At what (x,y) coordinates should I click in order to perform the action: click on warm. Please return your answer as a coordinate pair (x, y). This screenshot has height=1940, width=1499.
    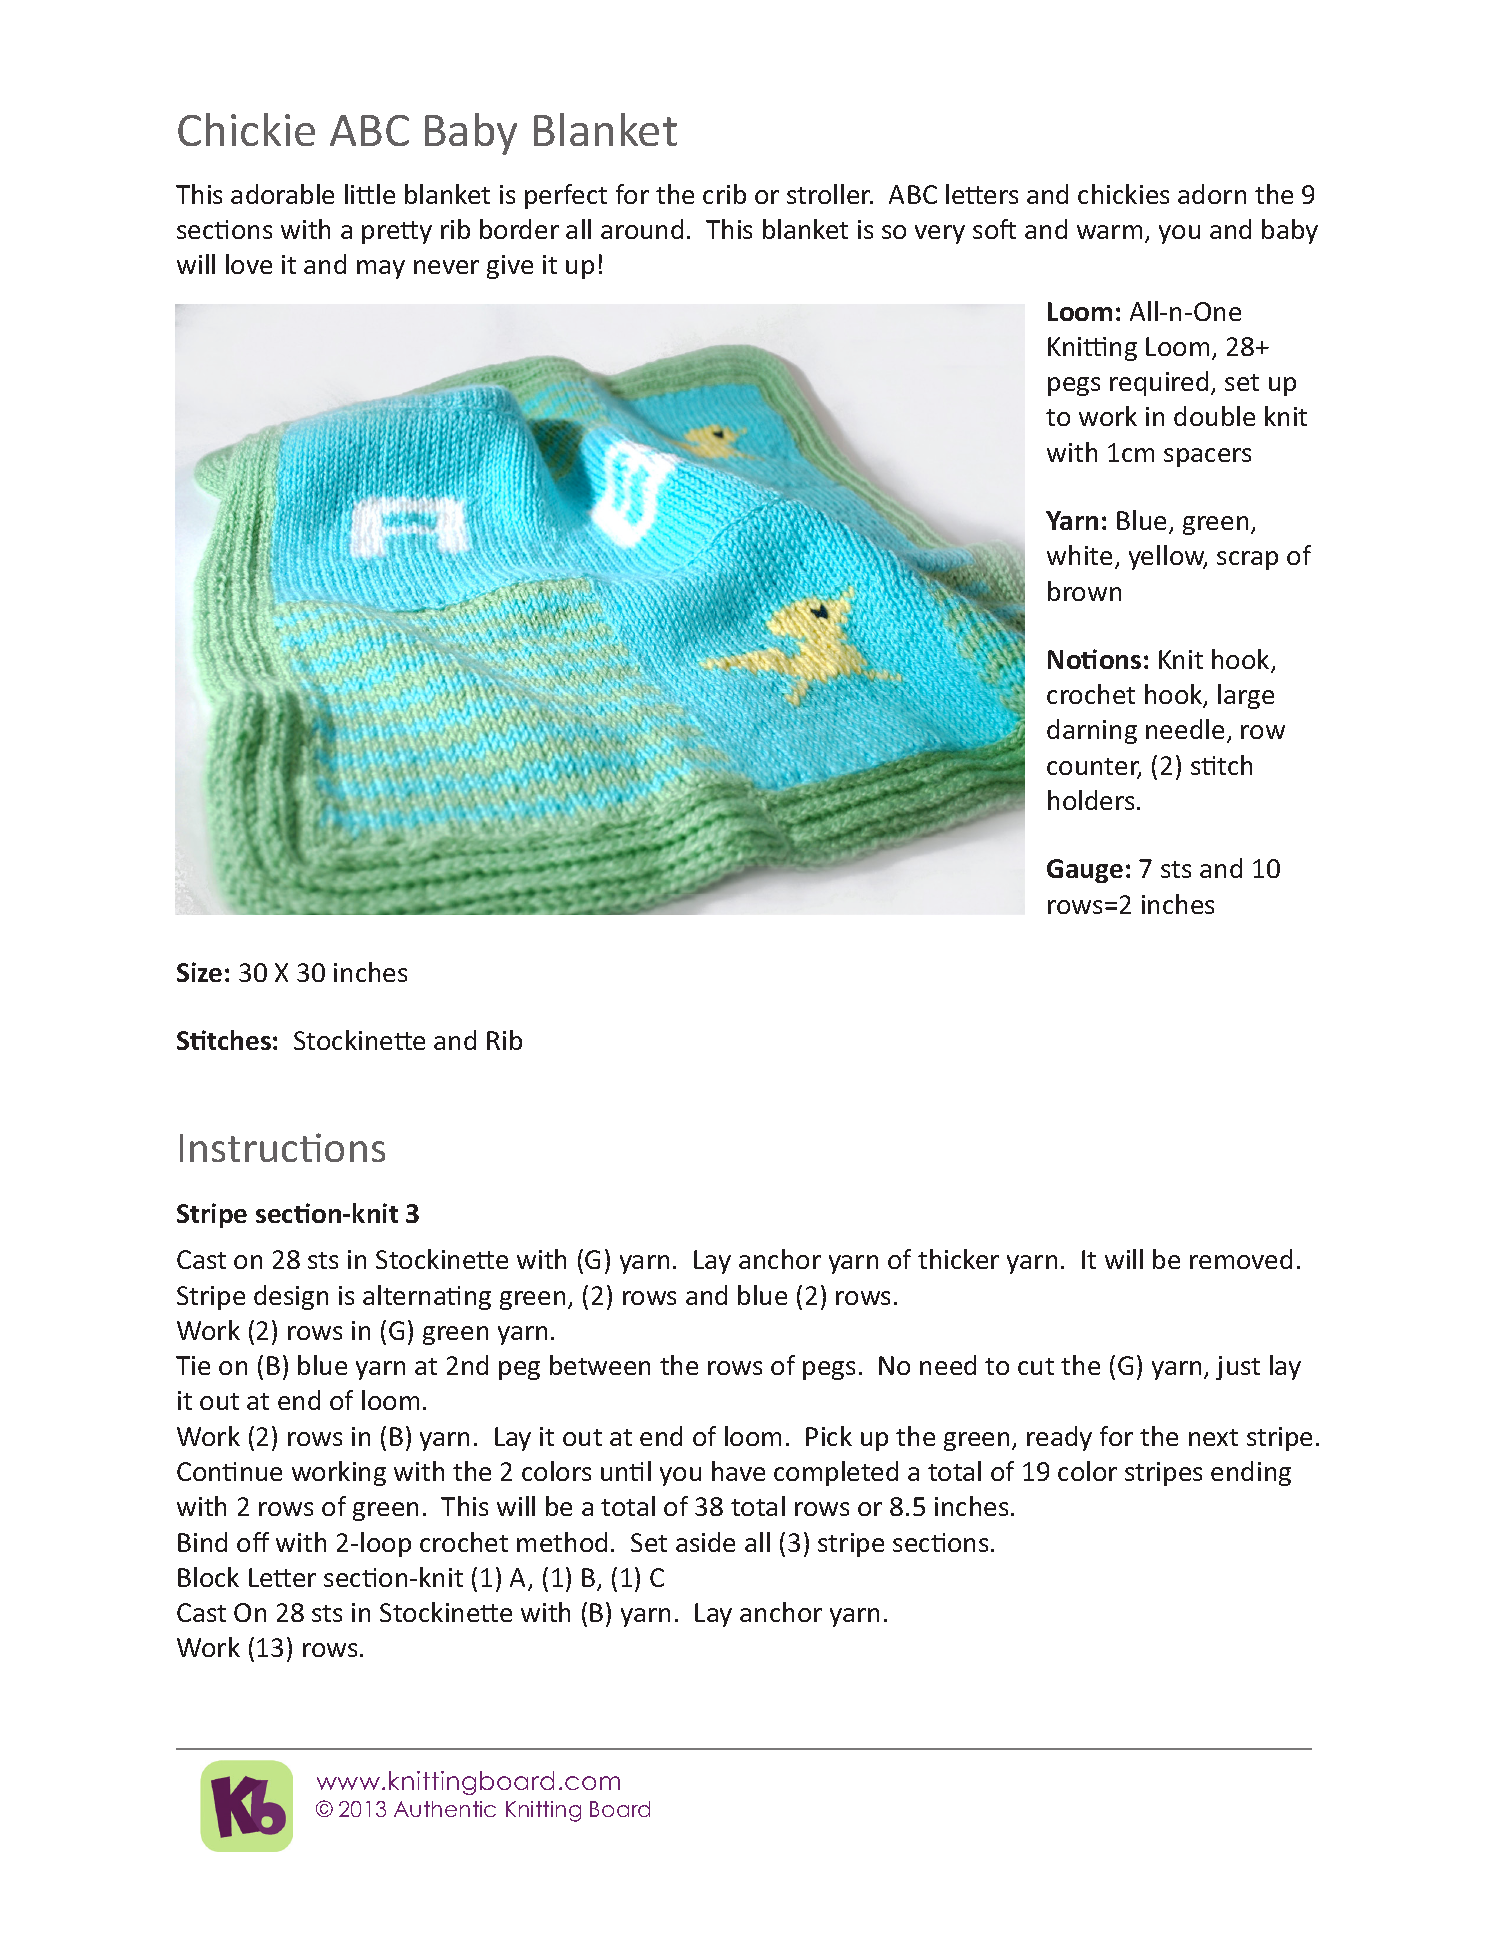
    Looking at the image, I should click on (1109, 232).
